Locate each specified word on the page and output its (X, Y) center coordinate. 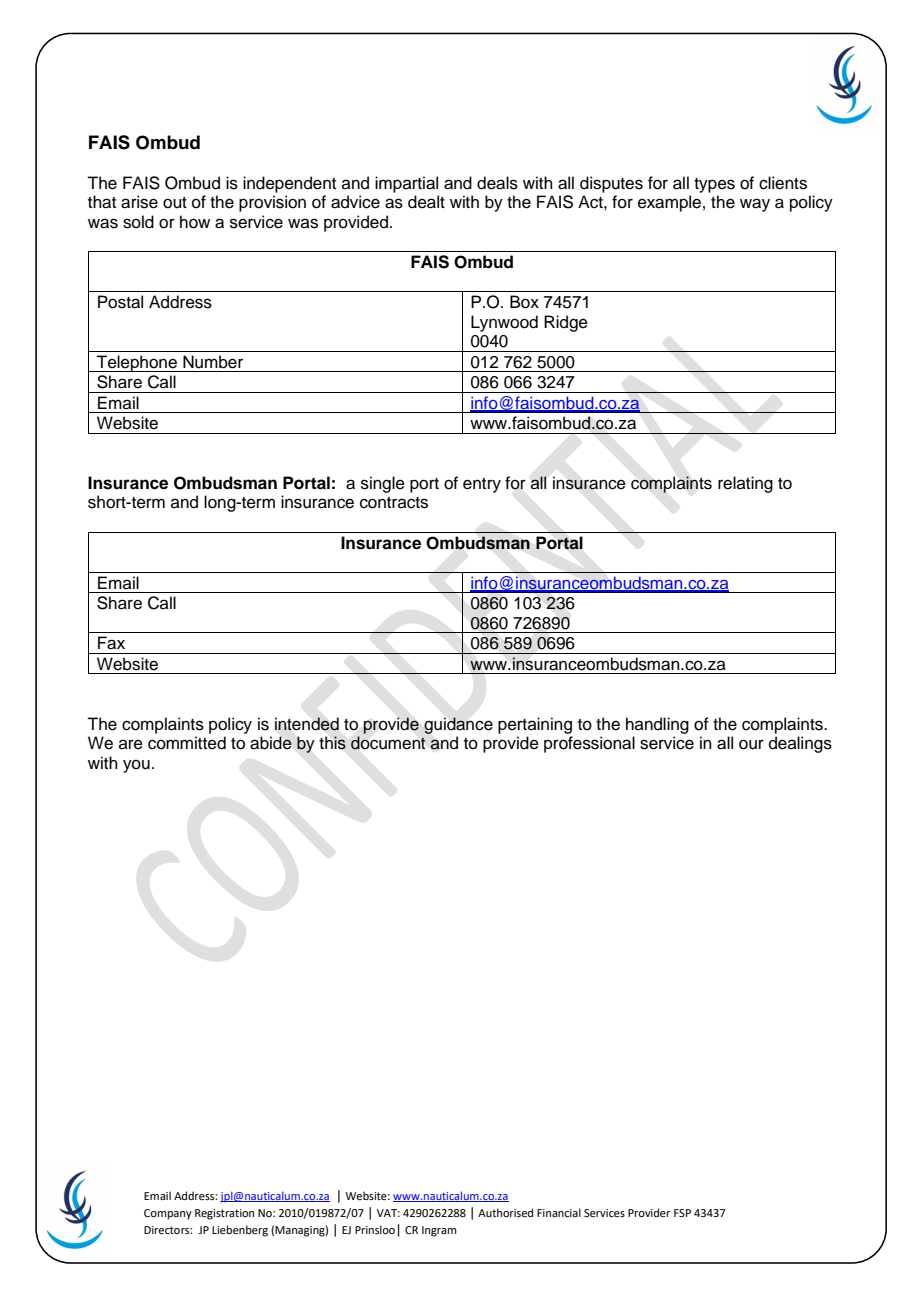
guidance (458, 725)
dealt (426, 202)
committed (187, 743)
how (195, 222)
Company (168, 1214)
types (714, 185)
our (751, 744)
